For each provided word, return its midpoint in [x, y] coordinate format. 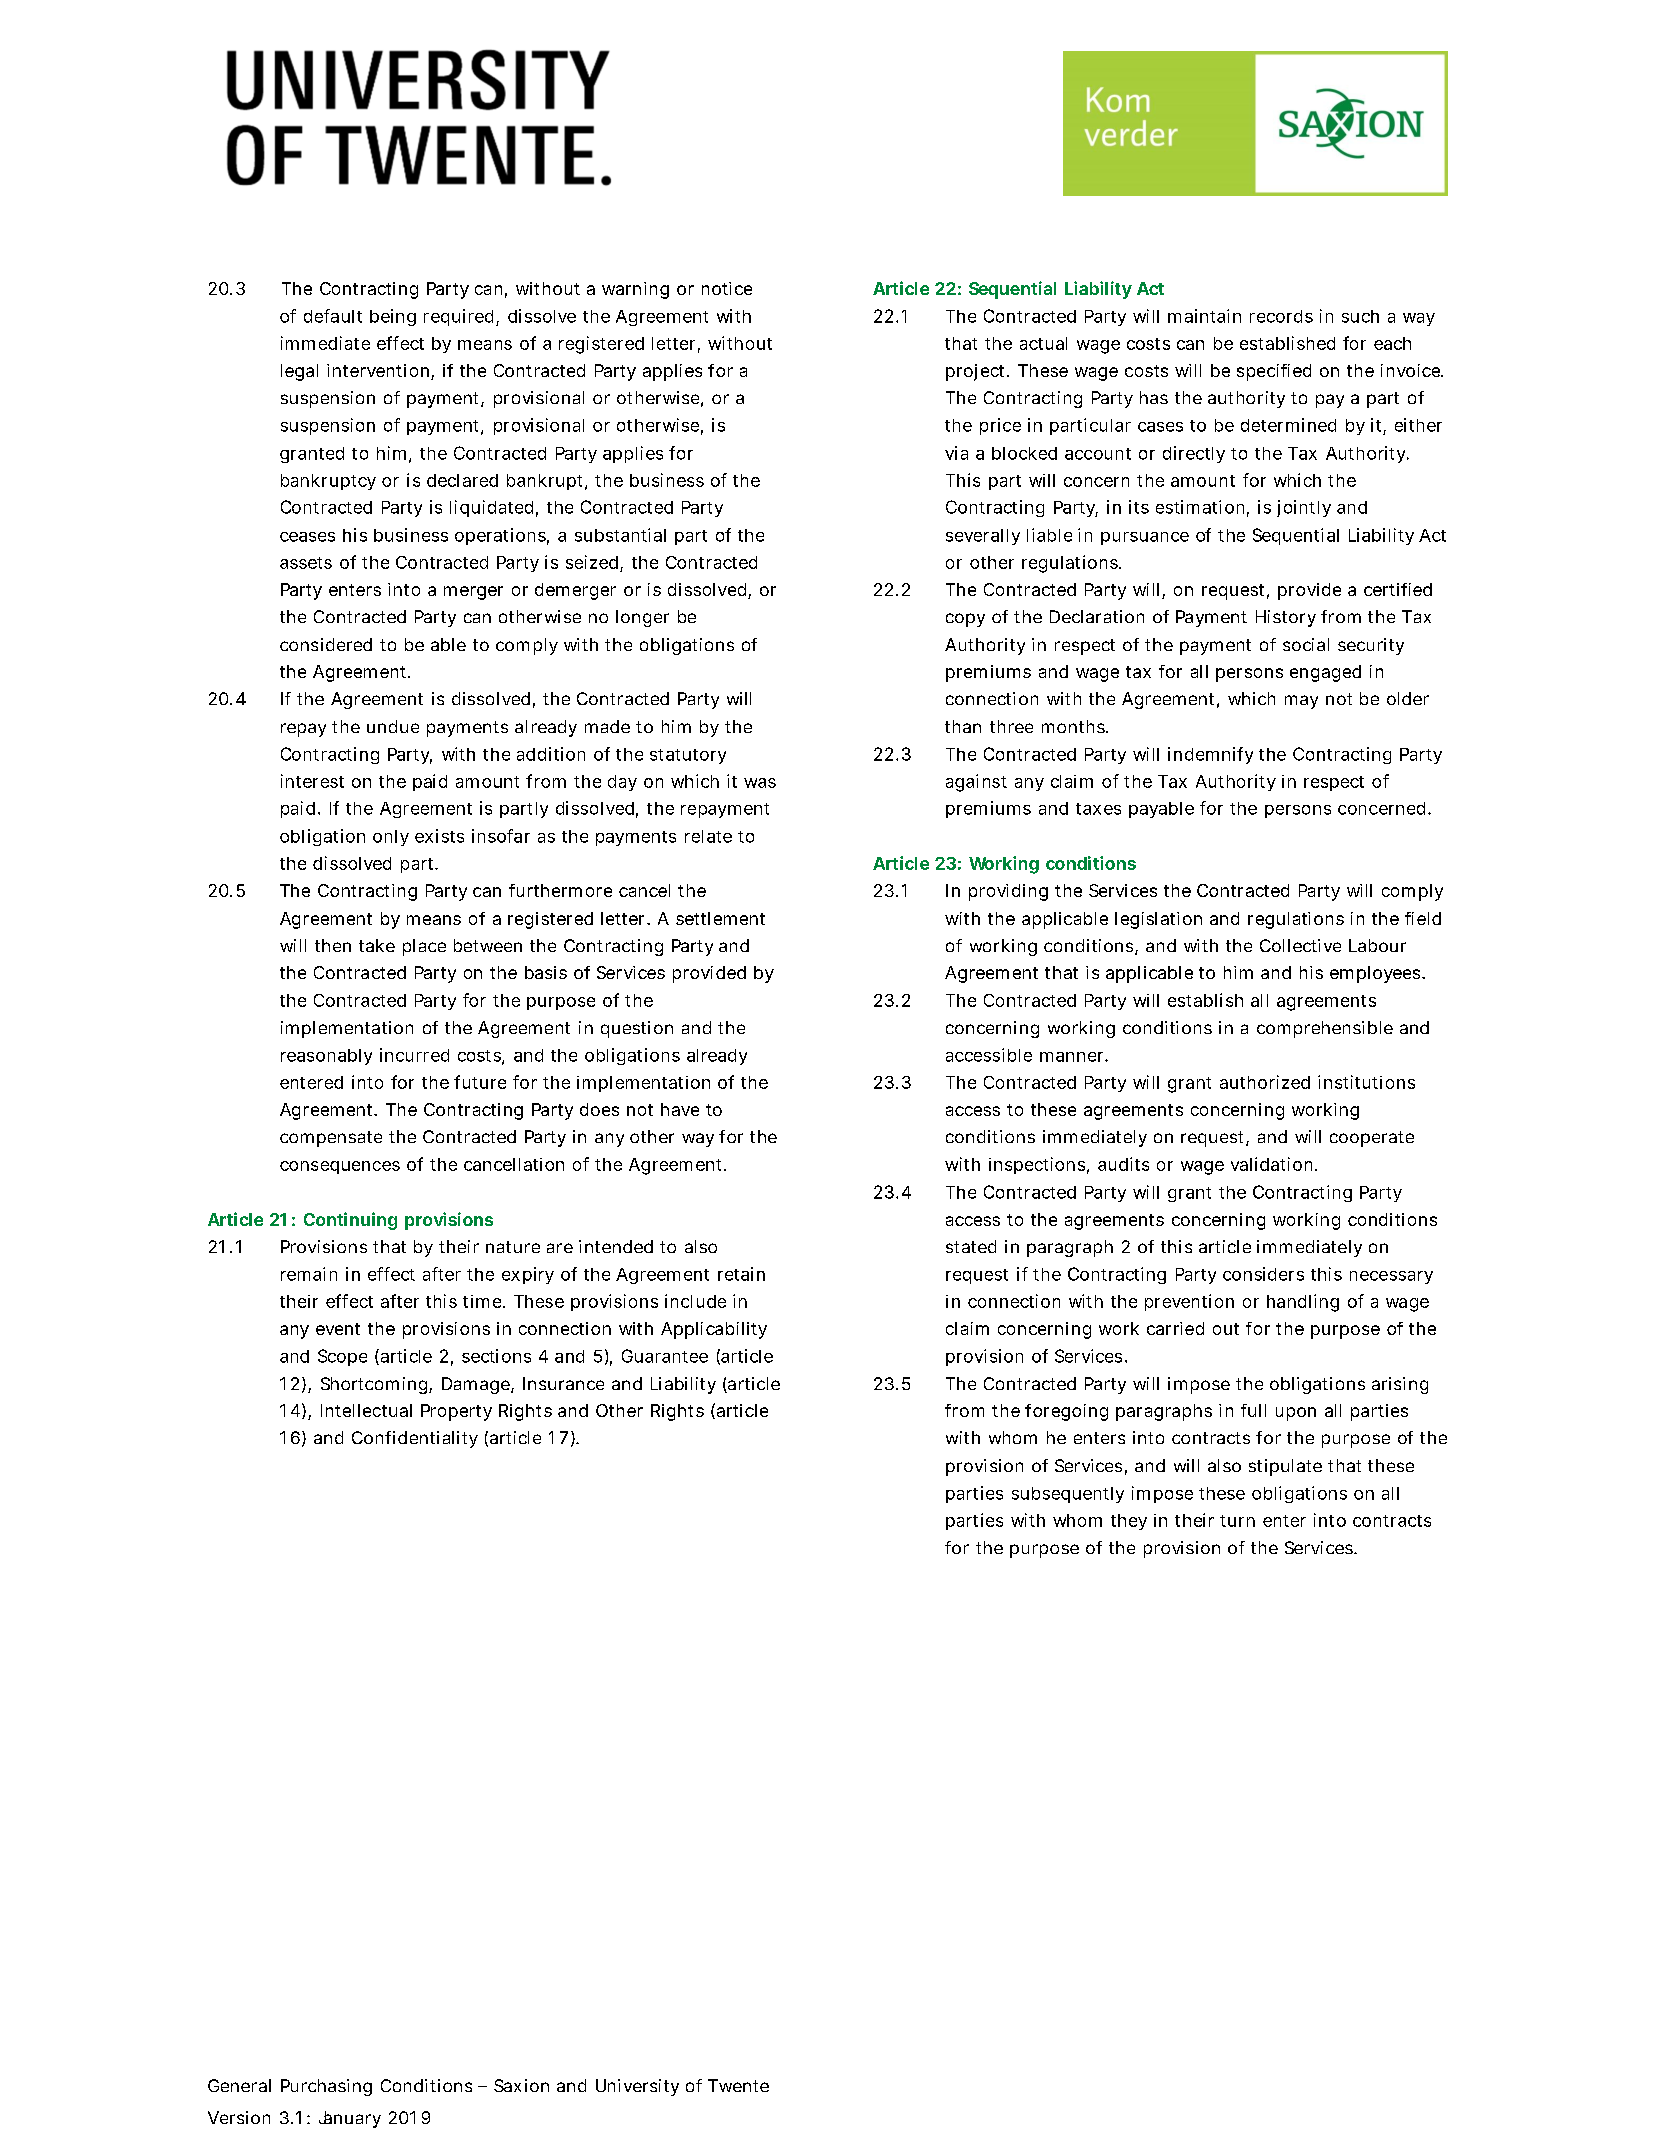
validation [1273, 1164]
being [393, 317]
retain [741, 1274]
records [1281, 316]
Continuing [350, 1221]
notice [727, 288]
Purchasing [326, 2087]
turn [1237, 1521]
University [637, 2087]
